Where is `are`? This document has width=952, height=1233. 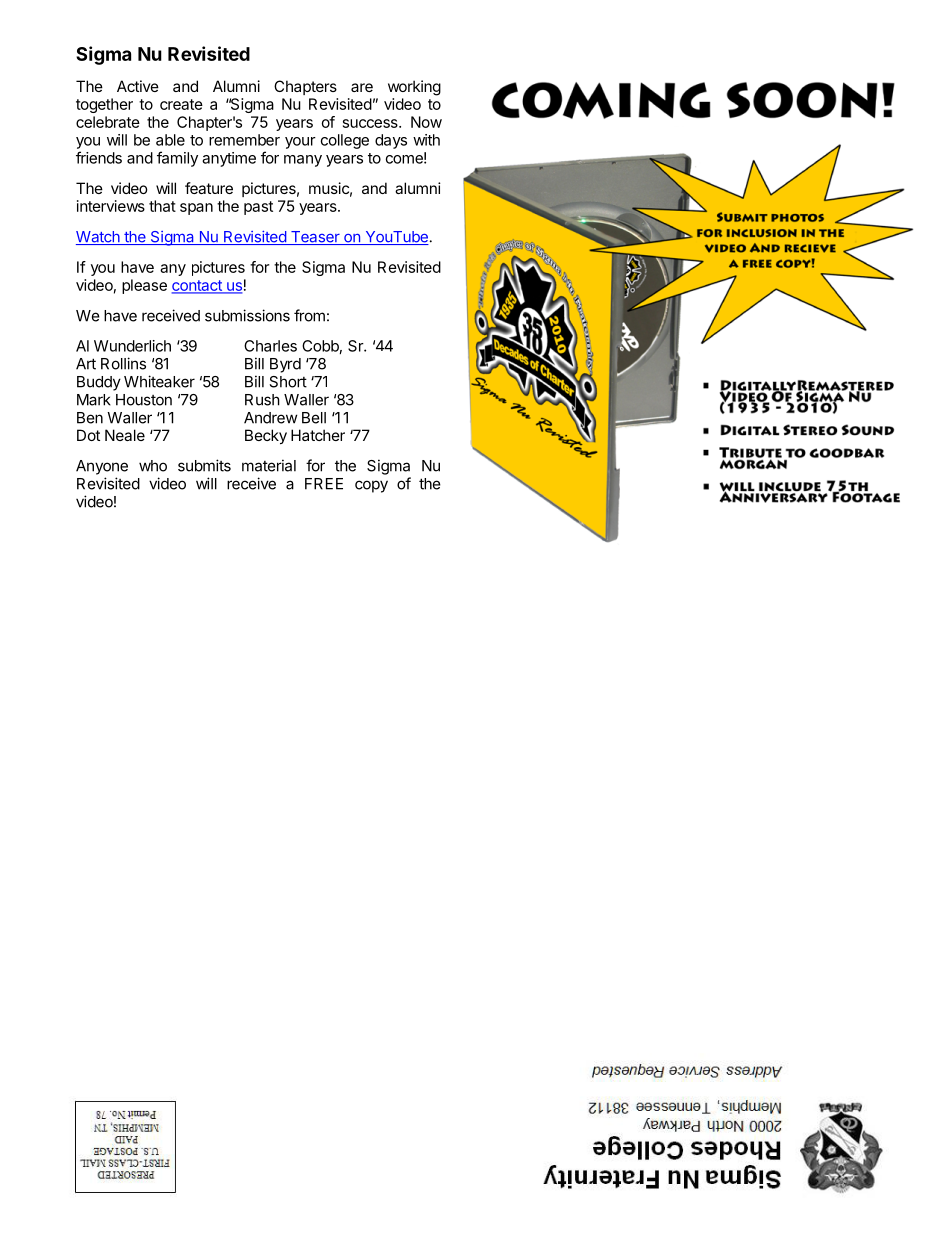 are is located at coordinates (362, 87).
